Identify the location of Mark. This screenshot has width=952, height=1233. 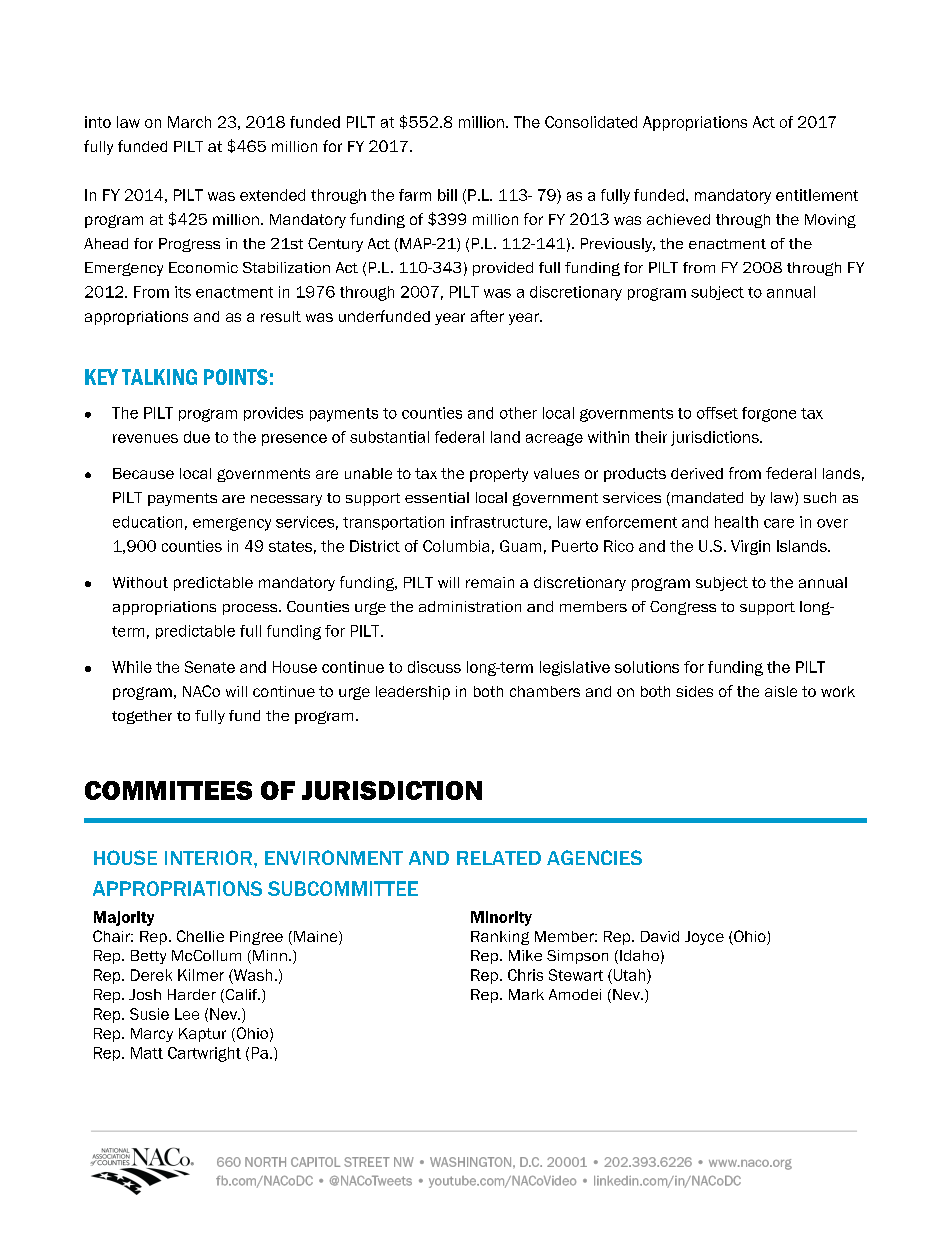
(526, 994).
